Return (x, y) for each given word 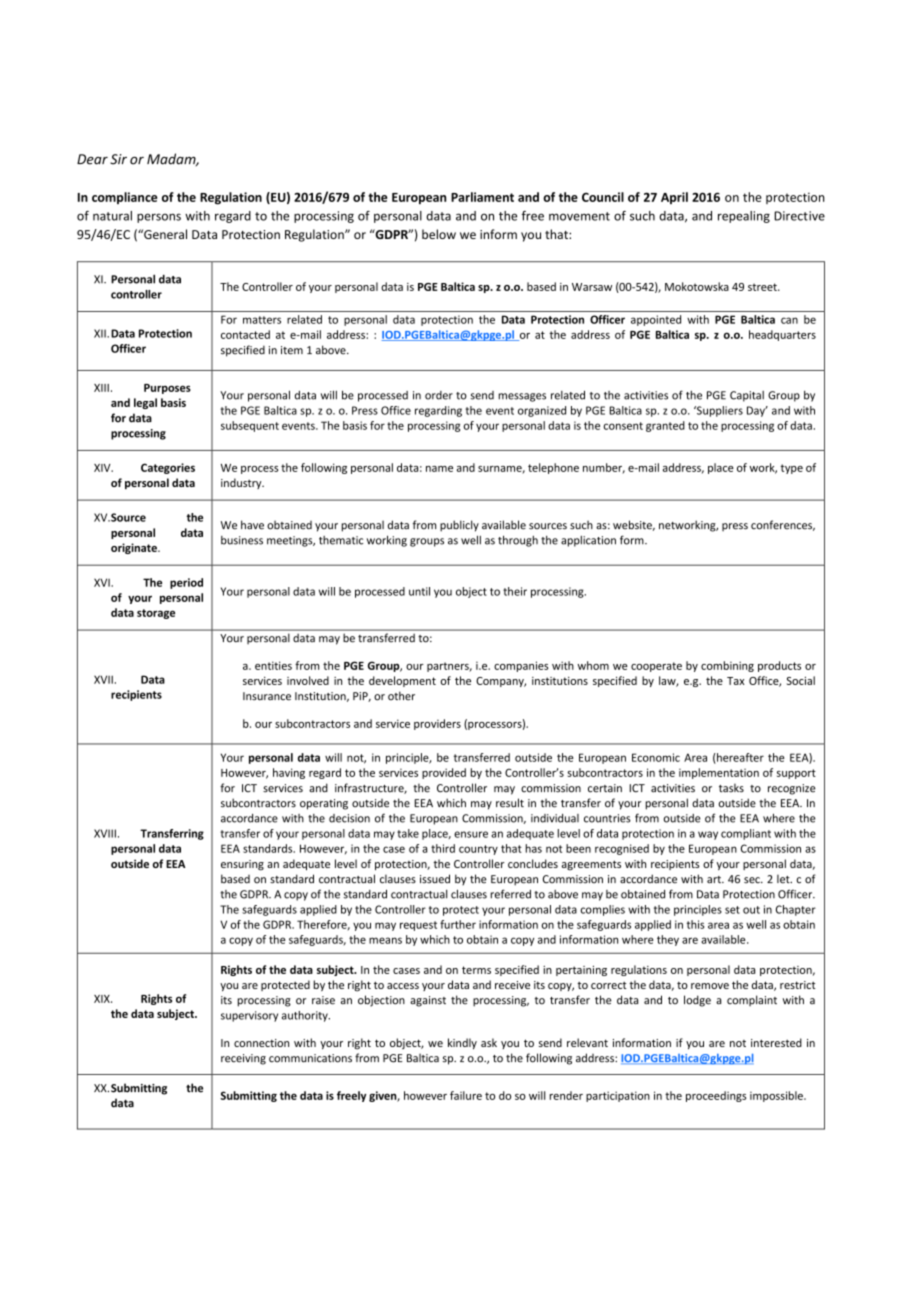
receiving (243, 1059)
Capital (747, 396)
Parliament (482, 197)
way (708, 835)
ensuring (242, 865)
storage (156, 614)
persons (159, 218)
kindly (462, 1043)
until (419, 591)
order (439, 395)
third (443, 848)
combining (727, 666)
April (674, 198)
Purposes (167, 389)
